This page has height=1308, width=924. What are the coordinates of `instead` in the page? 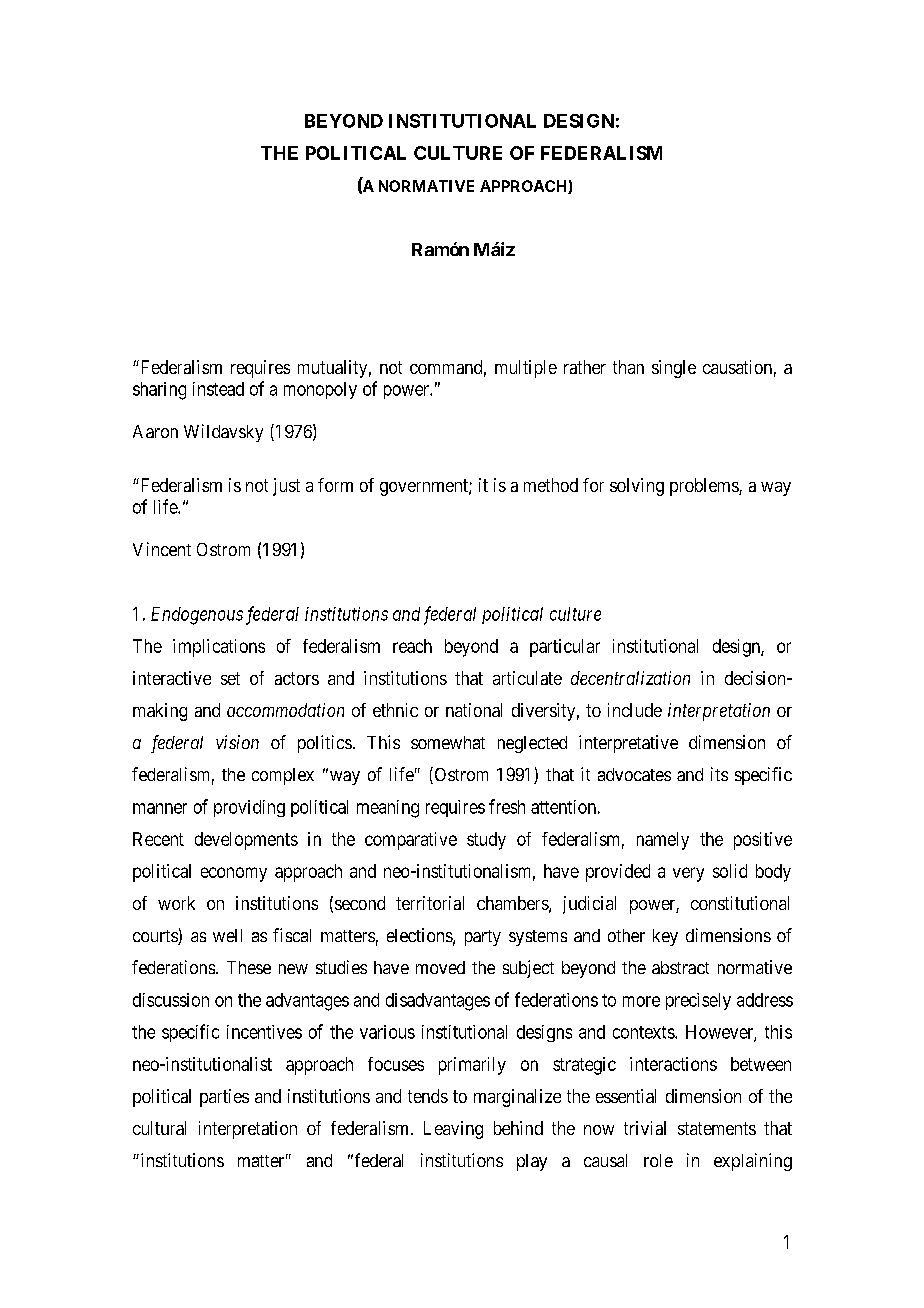 It's located at (218, 389).
